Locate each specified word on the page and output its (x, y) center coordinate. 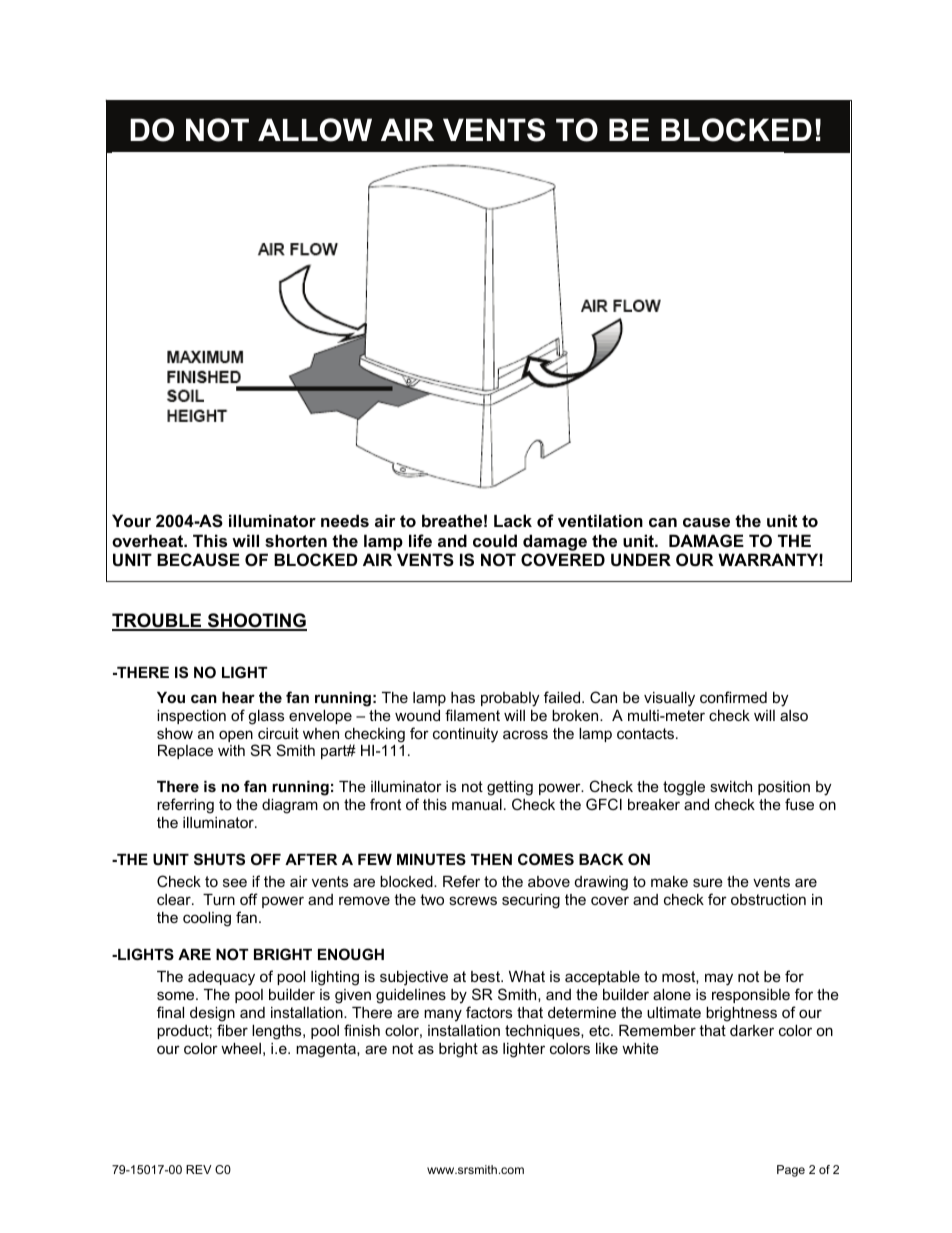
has (463, 697)
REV (199, 1169)
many (443, 1015)
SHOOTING (256, 621)
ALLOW (315, 130)
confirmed (733, 697)
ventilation (600, 520)
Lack (513, 520)
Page (791, 1171)
